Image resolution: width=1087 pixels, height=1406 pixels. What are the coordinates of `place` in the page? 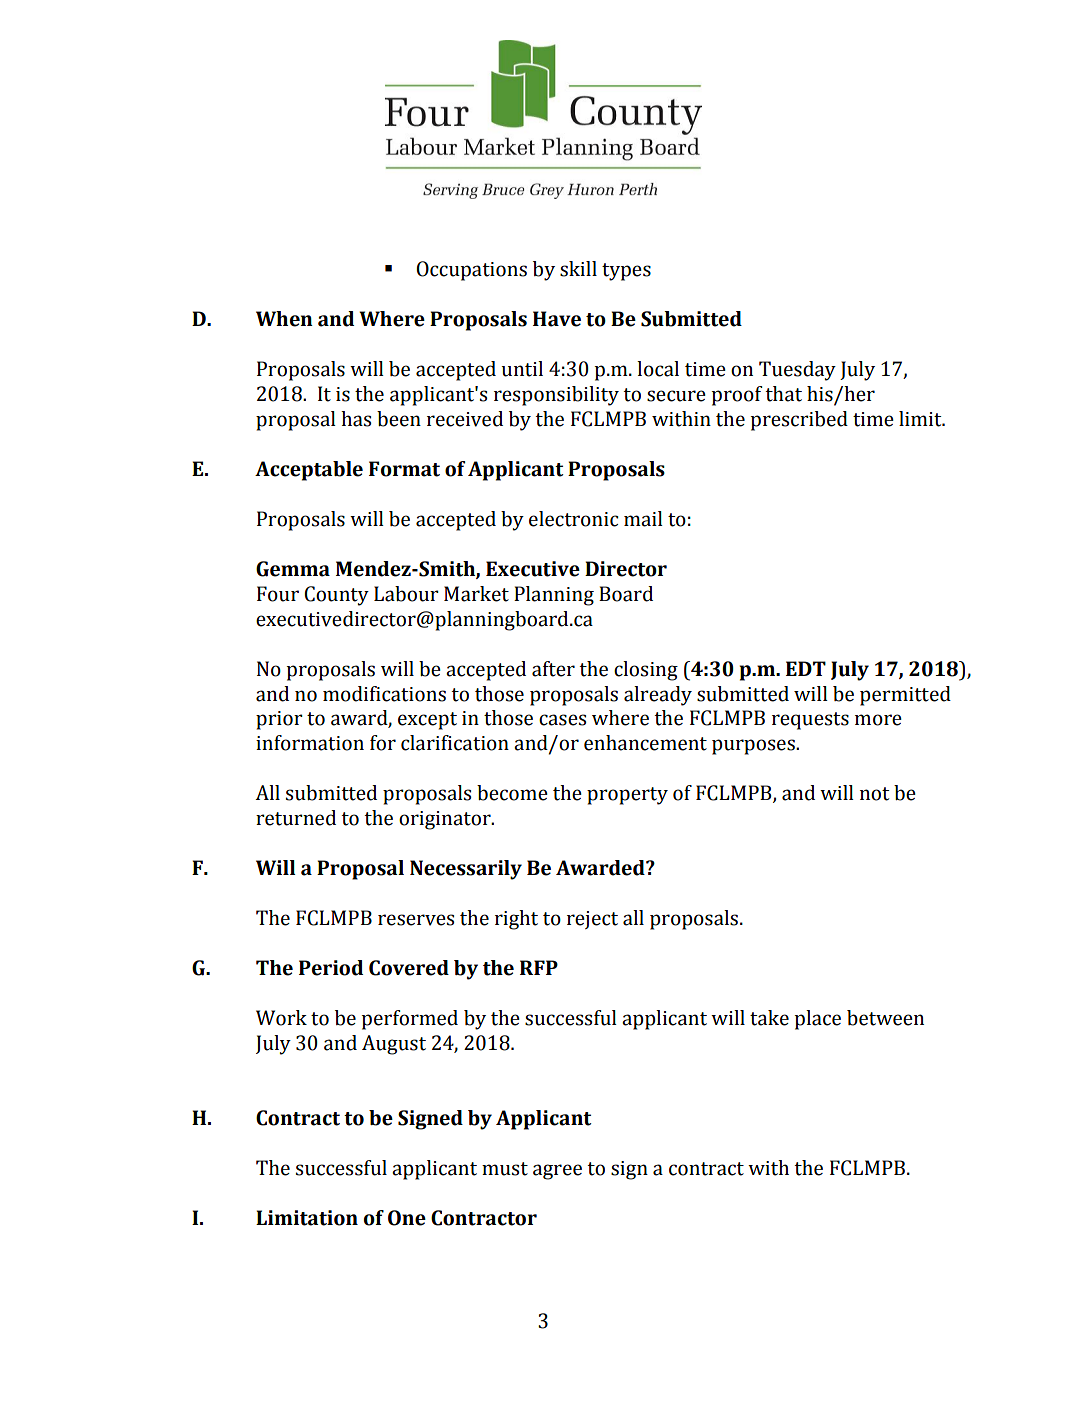 It's located at (817, 1020).
